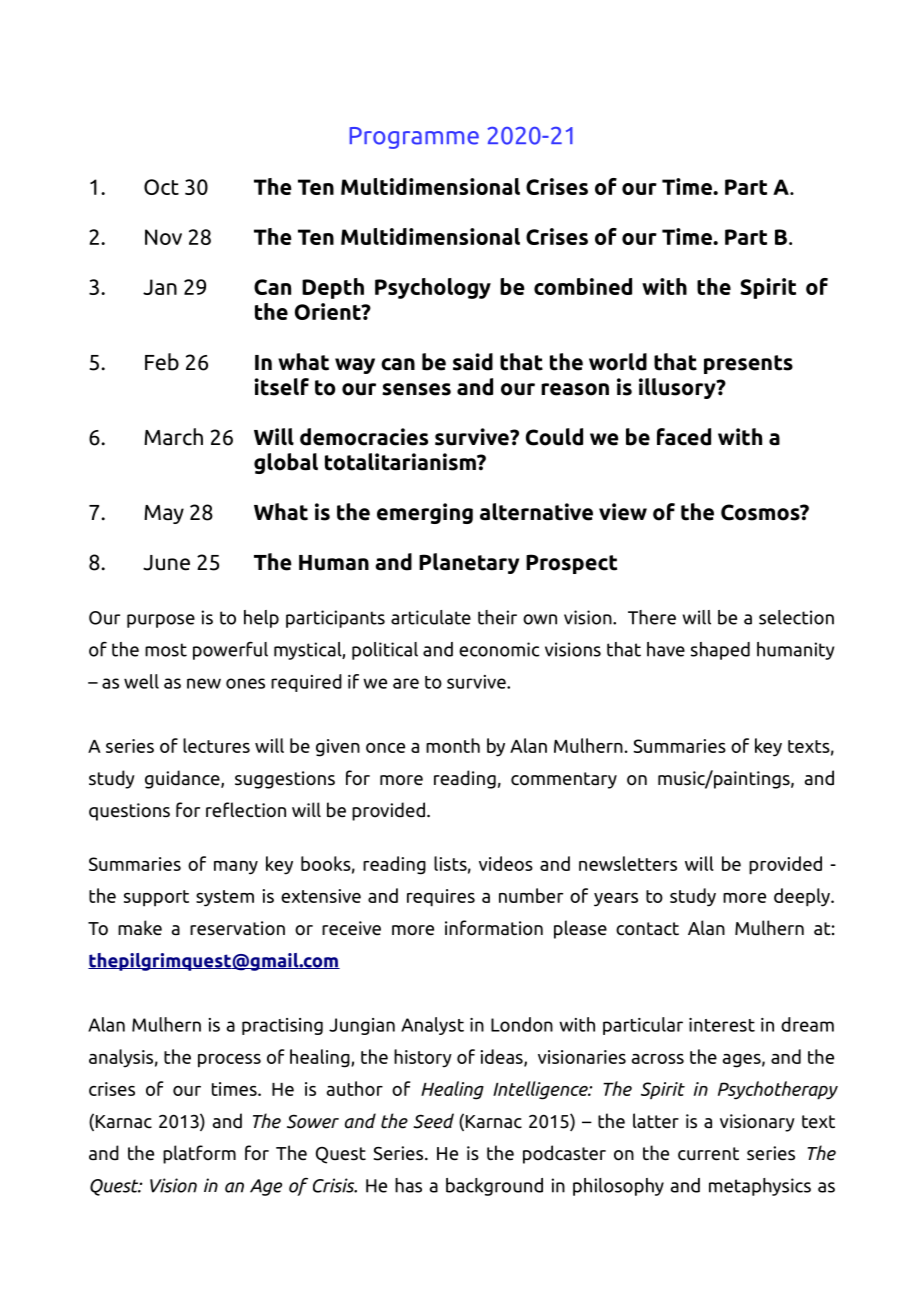 The width and height of the page is (924, 1308). What do you see at coordinates (199, 1154) in the page?
I see `platform` at bounding box center [199, 1154].
